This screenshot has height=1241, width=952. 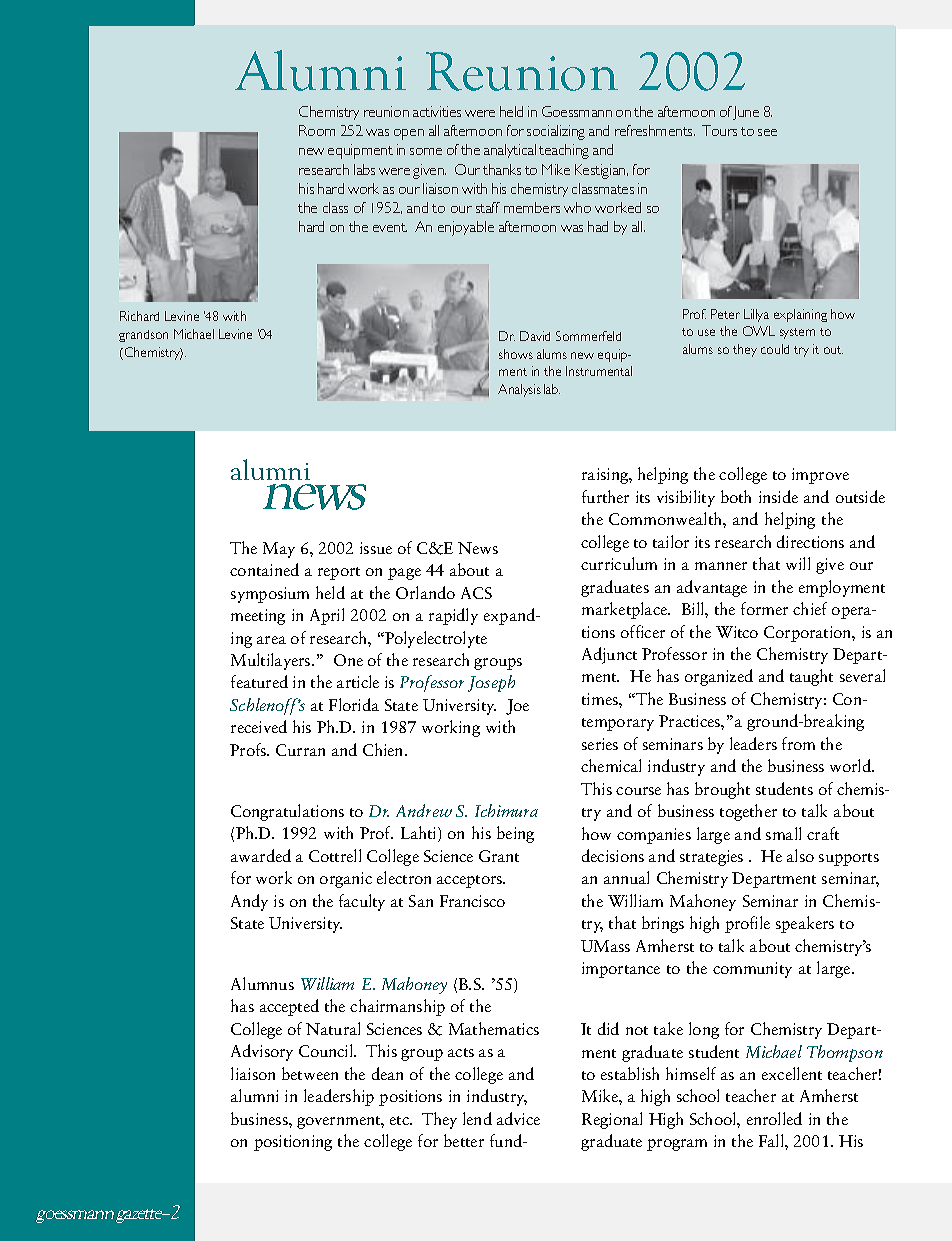 What do you see at coordinates (279, 550) in the screenshot?
I see `May` at bounding box center [279, 550].
